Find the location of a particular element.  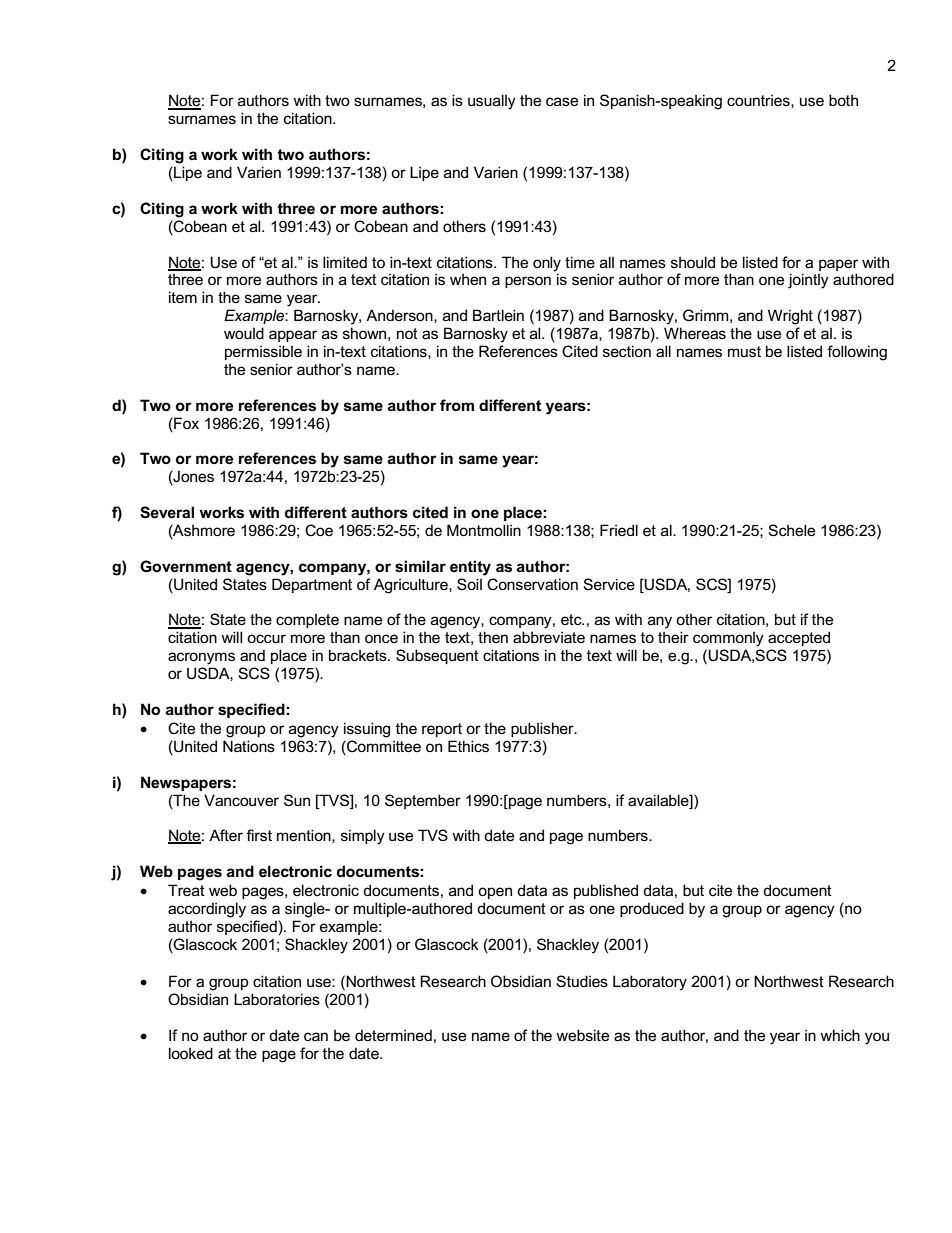

Ethics is located at coordinates (468, 746).
